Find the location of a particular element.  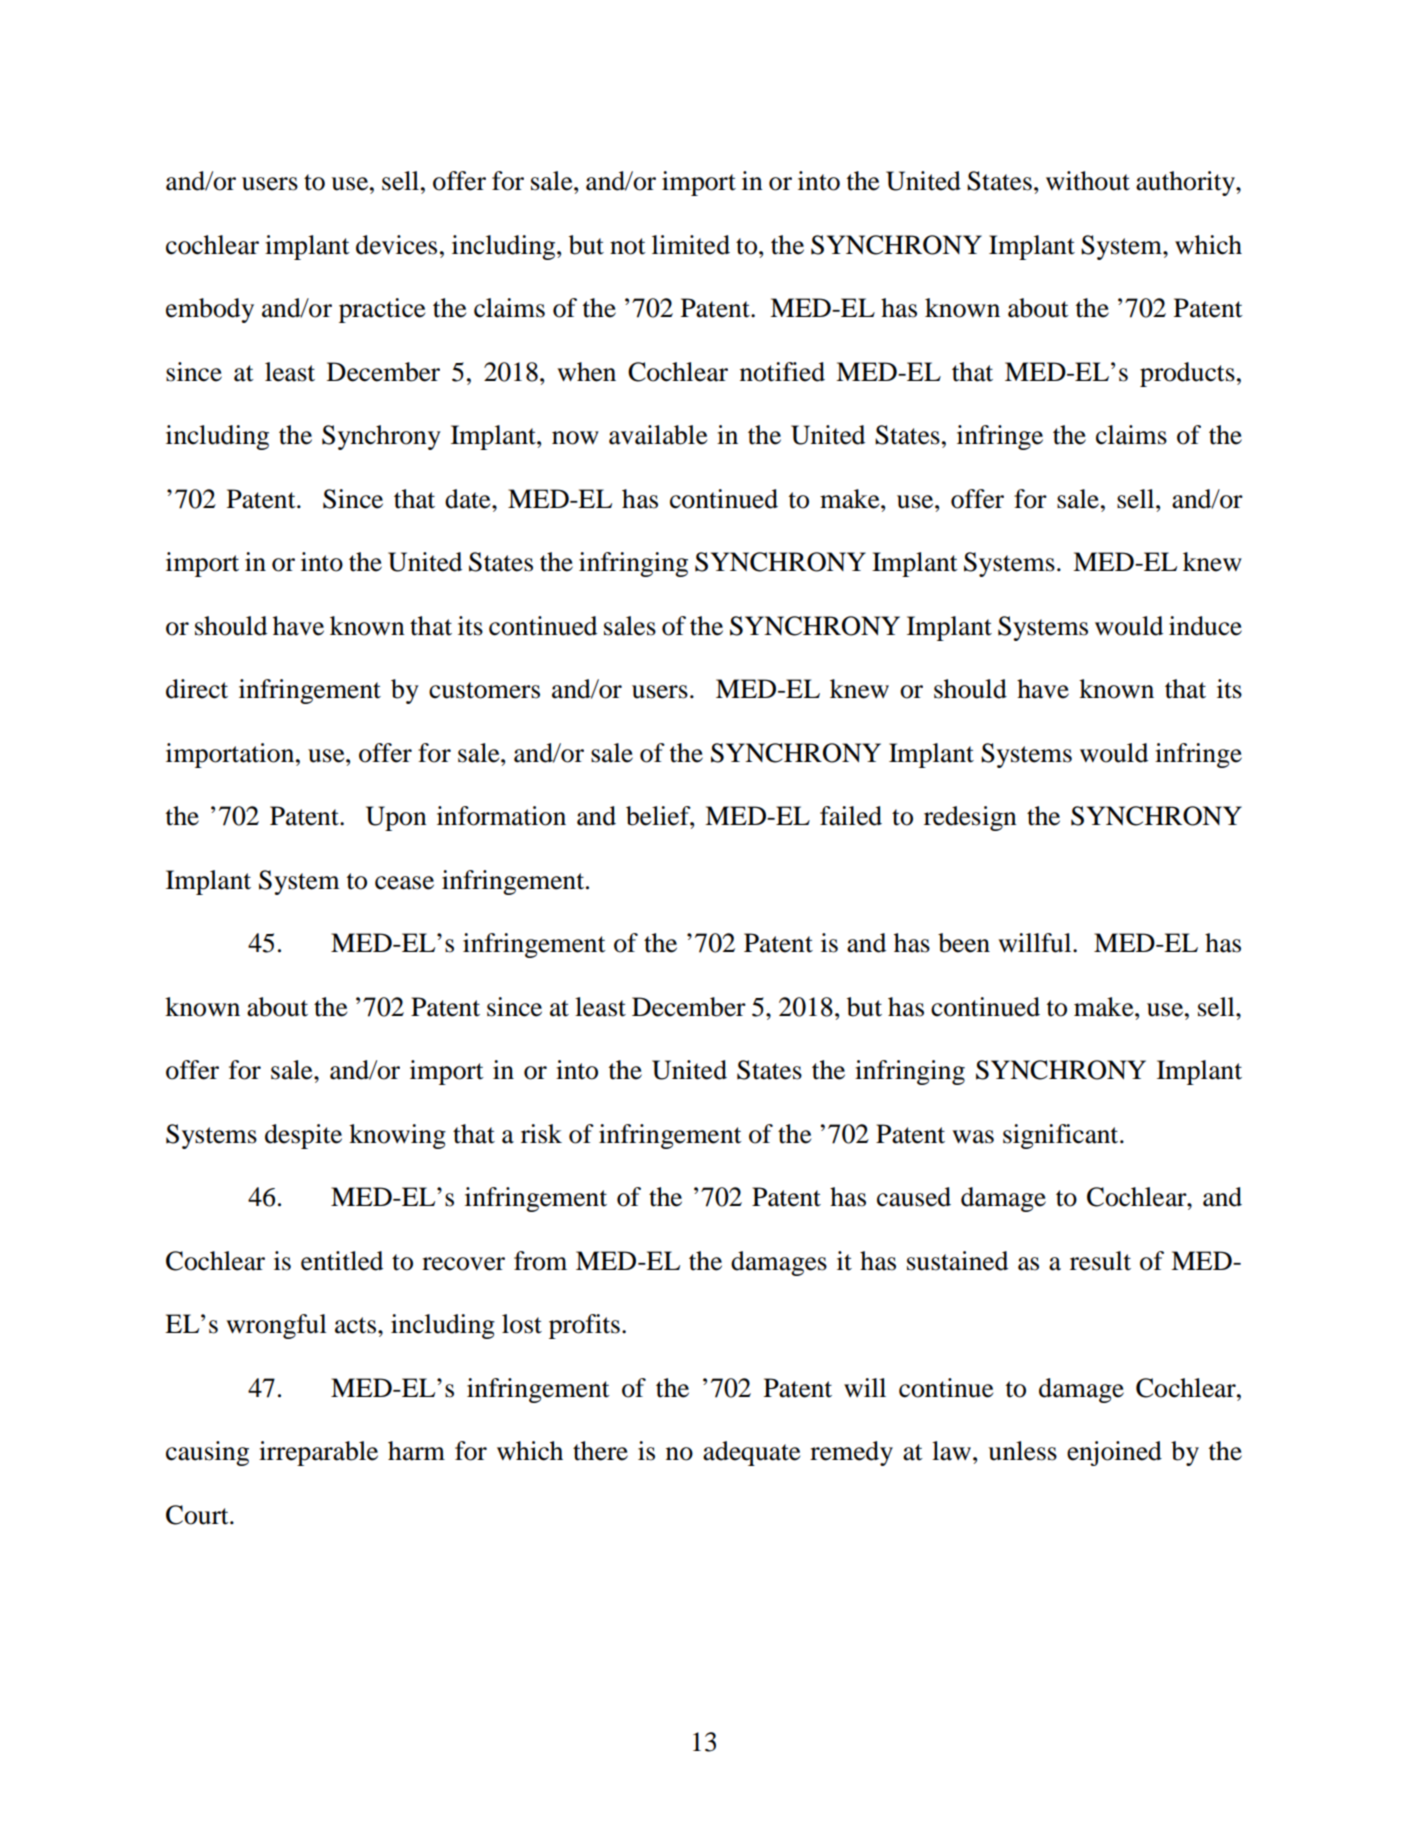

limited is located at coordinates (691, 245).
